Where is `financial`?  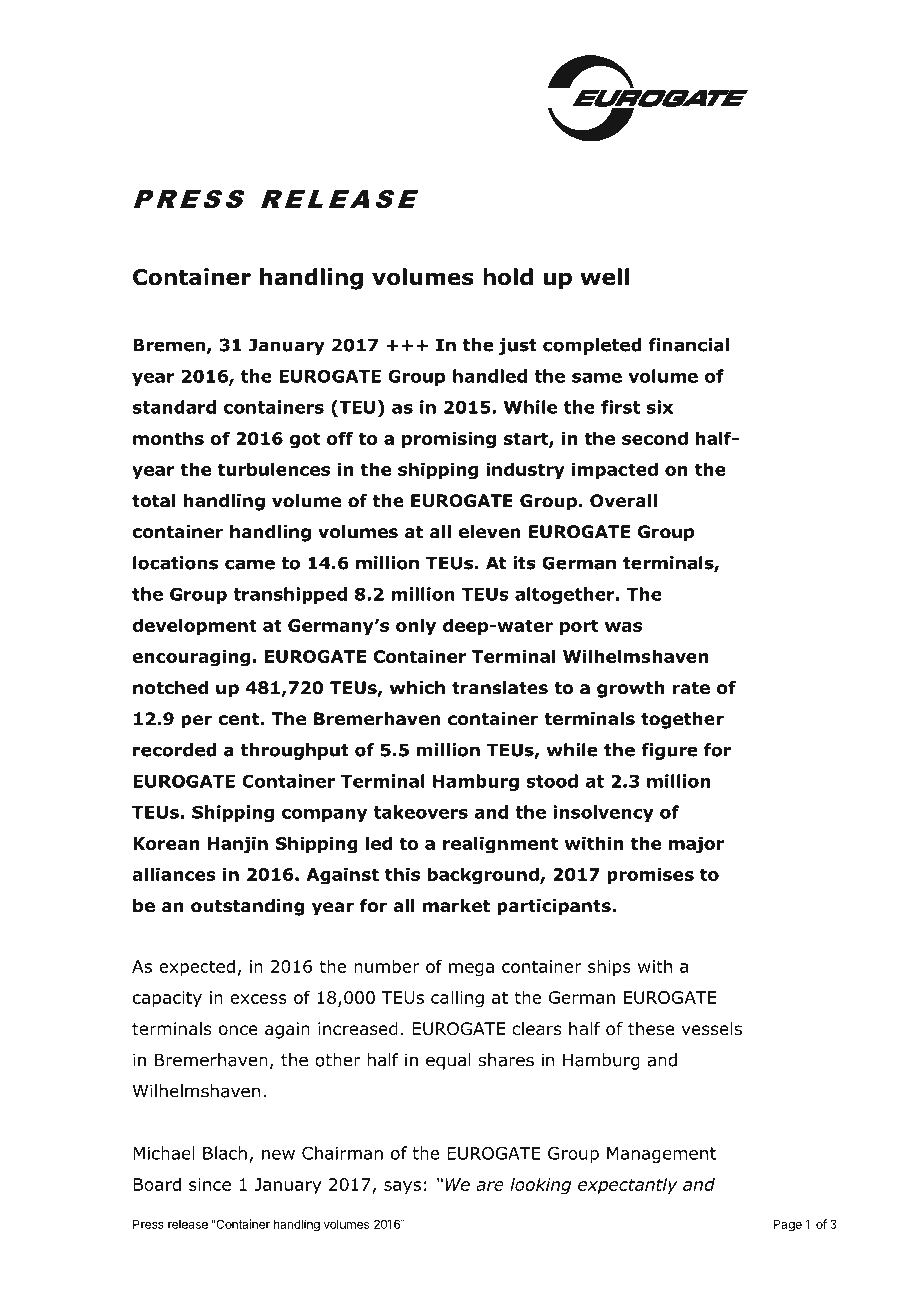
financial is located at coordinates (689, 345).
